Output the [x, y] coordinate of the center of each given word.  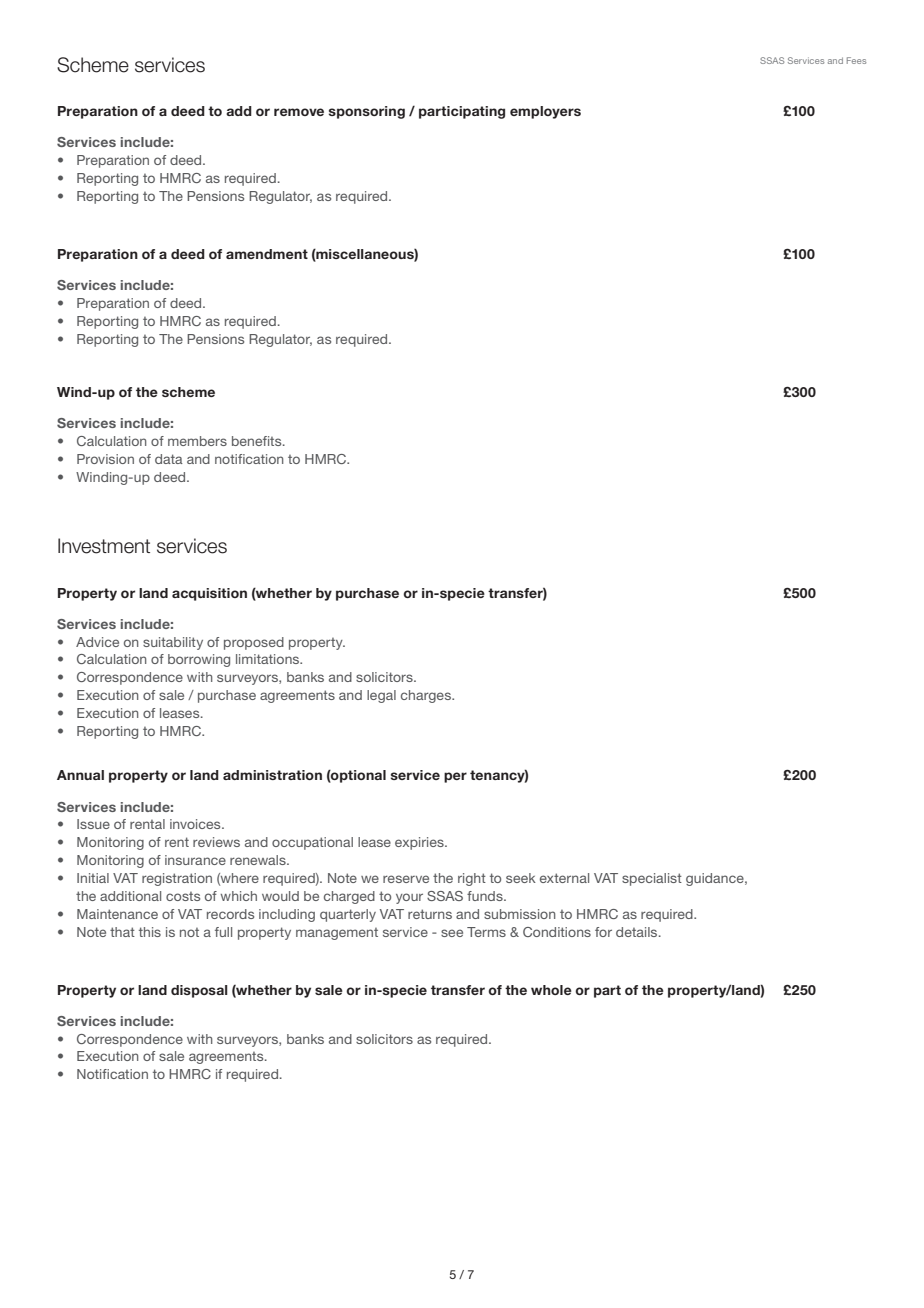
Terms [486, 932]
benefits [258, 441]
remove [299, 112]
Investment [104, 546]
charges [427, 696]
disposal [199, 991]
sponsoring [367, 112]
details [638, 932]
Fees [856, 60]
